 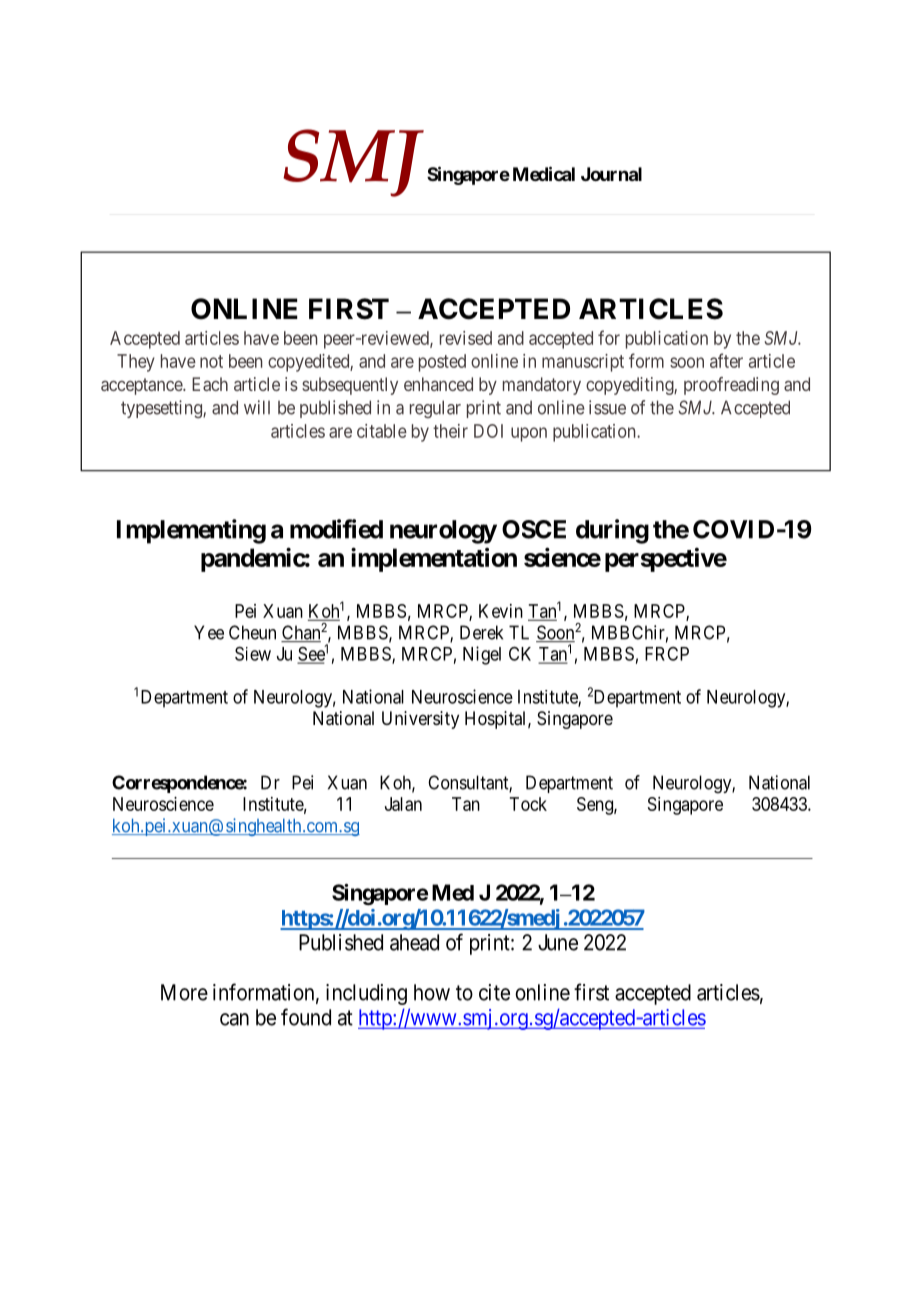 I want to click on Journal, so click(x=611, y=174).
